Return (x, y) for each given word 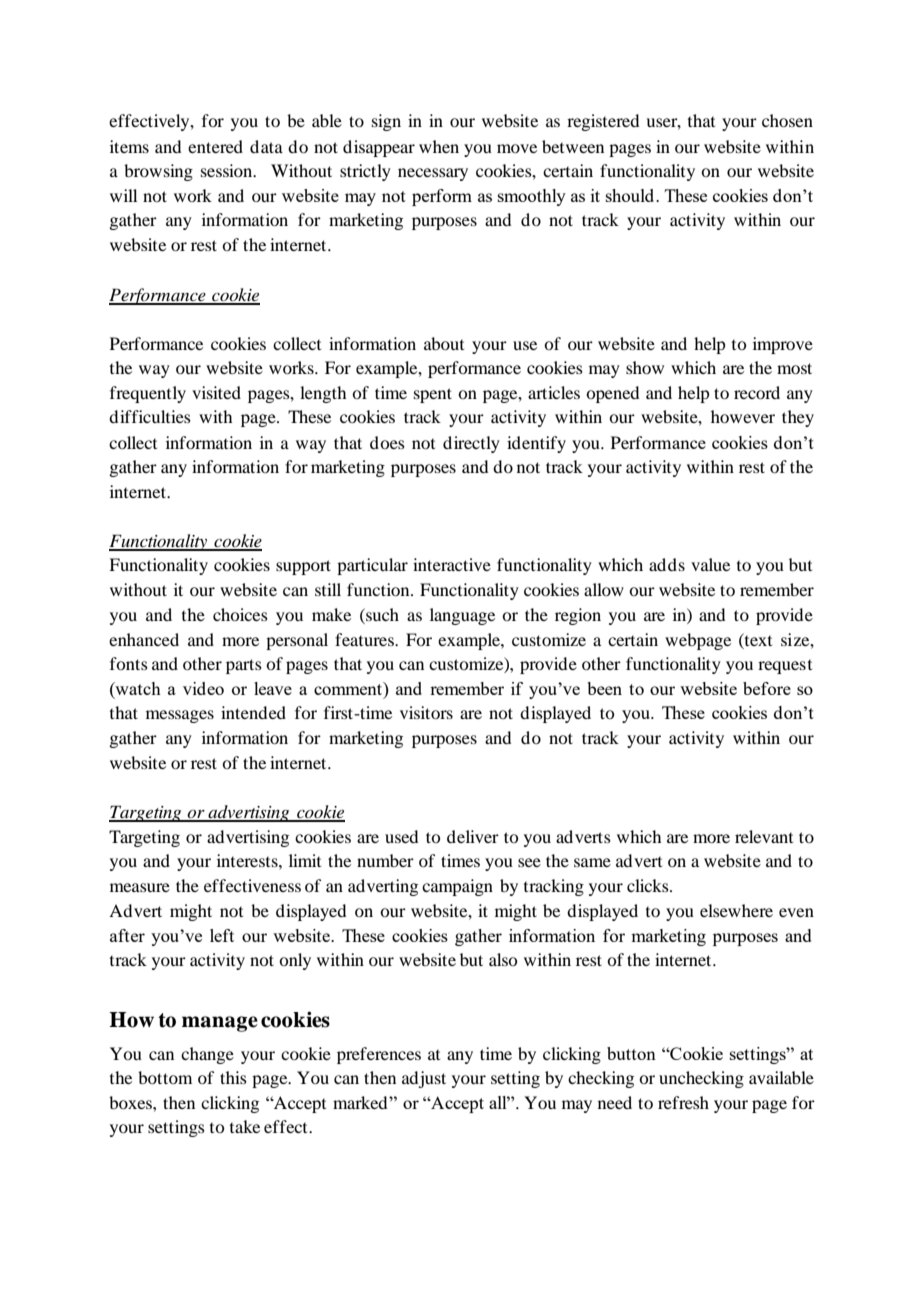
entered (215, 146)
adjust (424, 1079)
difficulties (150, 416)
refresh (683, 1102)
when (439, 146)
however (743, 416)
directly (471, 444)
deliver (473, 836)
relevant (764, 836)
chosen (787, 120)
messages (180, 716)
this (233, 1077)
